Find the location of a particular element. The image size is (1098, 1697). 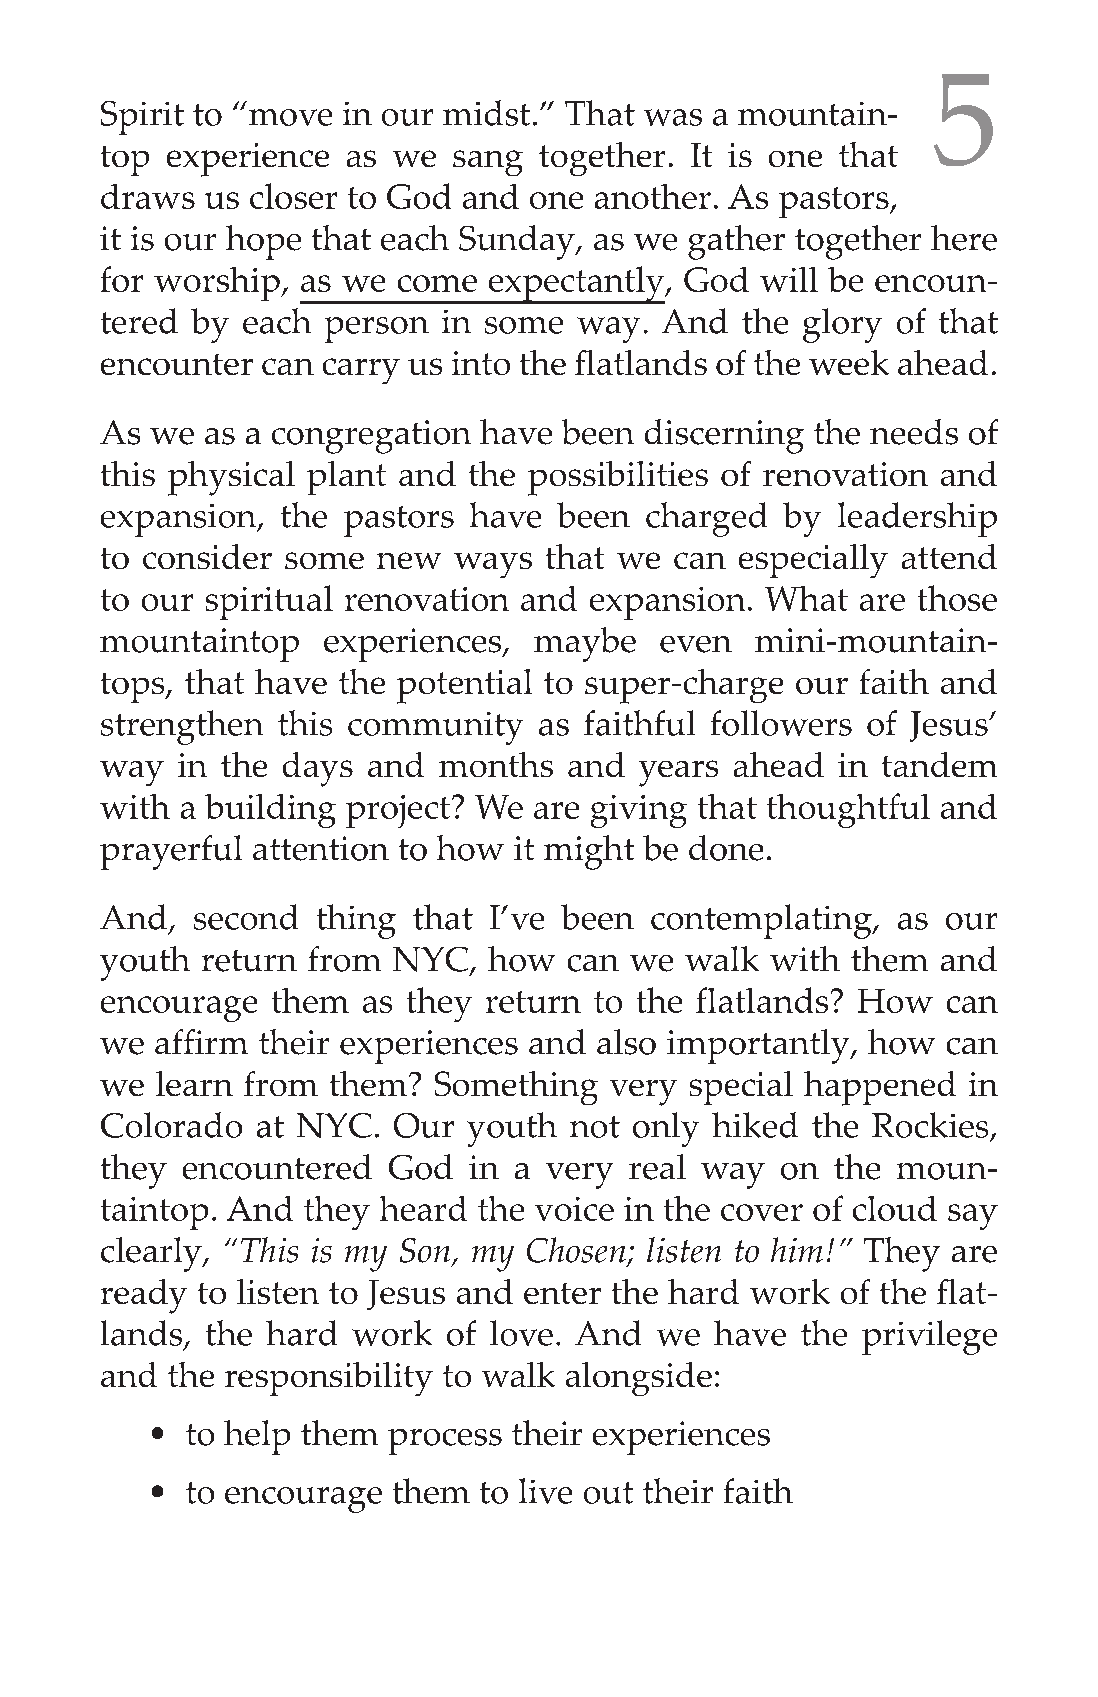

months is located at coordinates (496, 764).
